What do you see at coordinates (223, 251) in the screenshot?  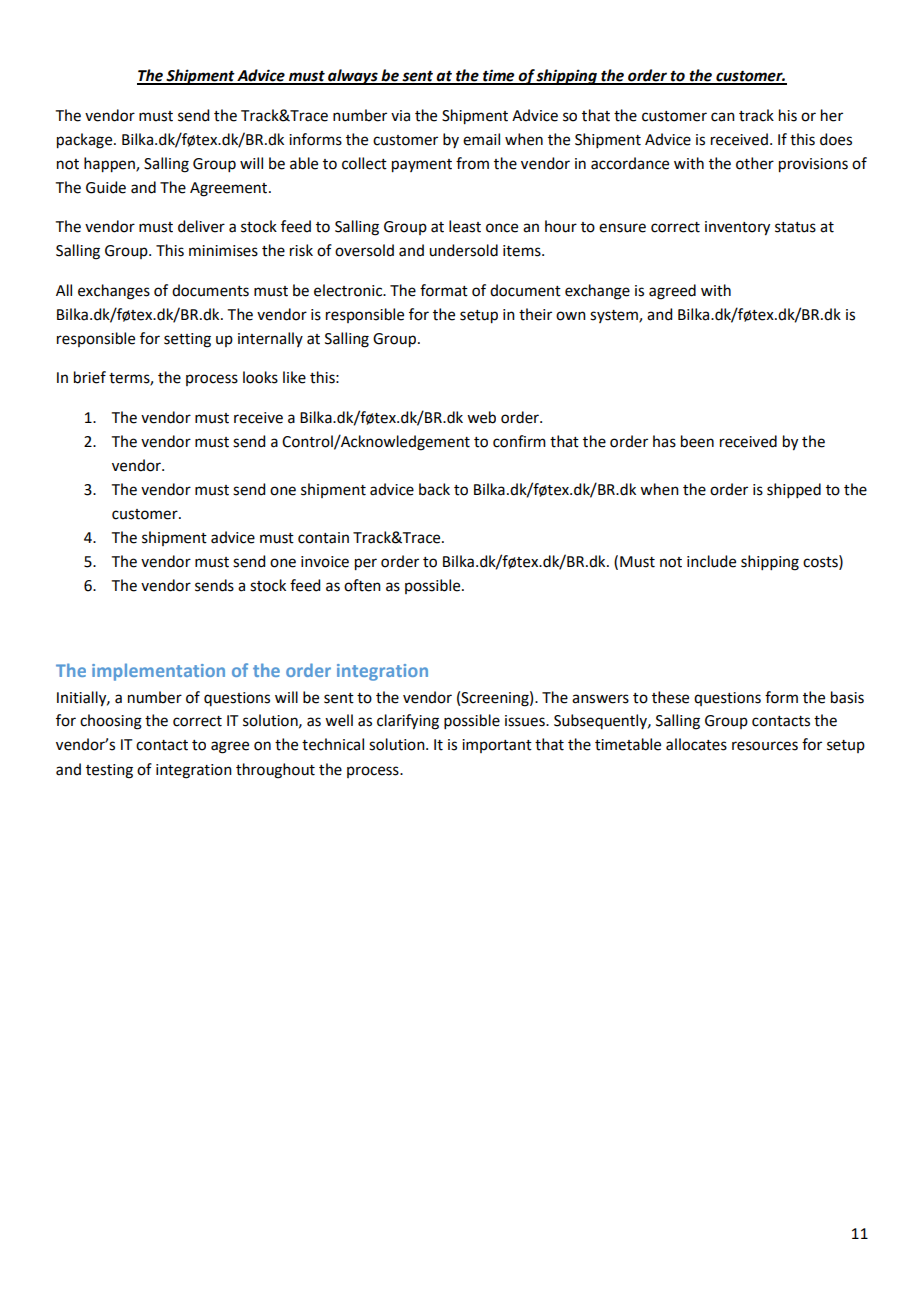 I see `minimises` at bounding box center [223, 251].
